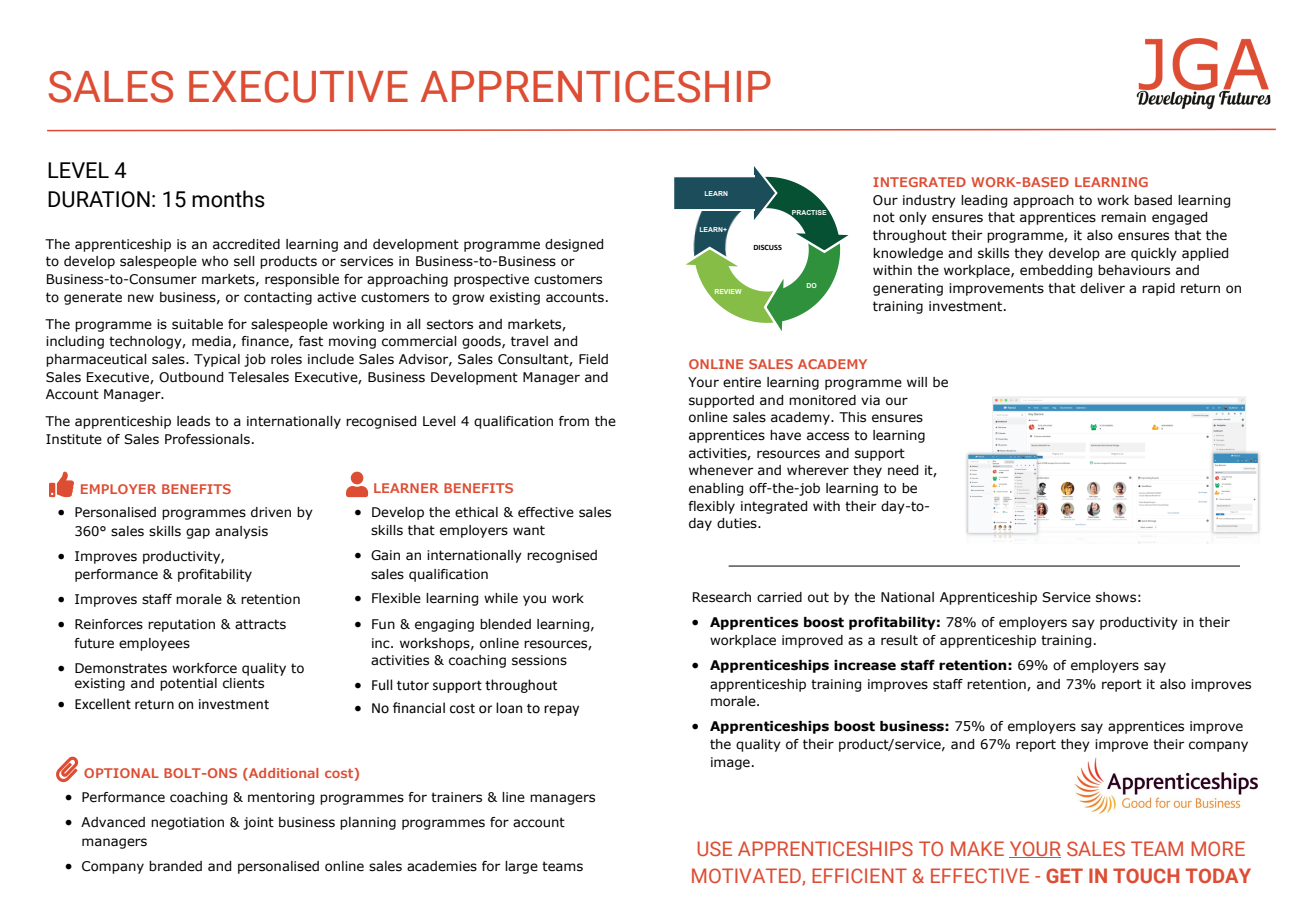 Image resolution: width=1308 pixels, height=924 pixels. What do you see at coordinates (714, 848) in the screenshot?
I see `USE` at bounding box center [714, 848].
